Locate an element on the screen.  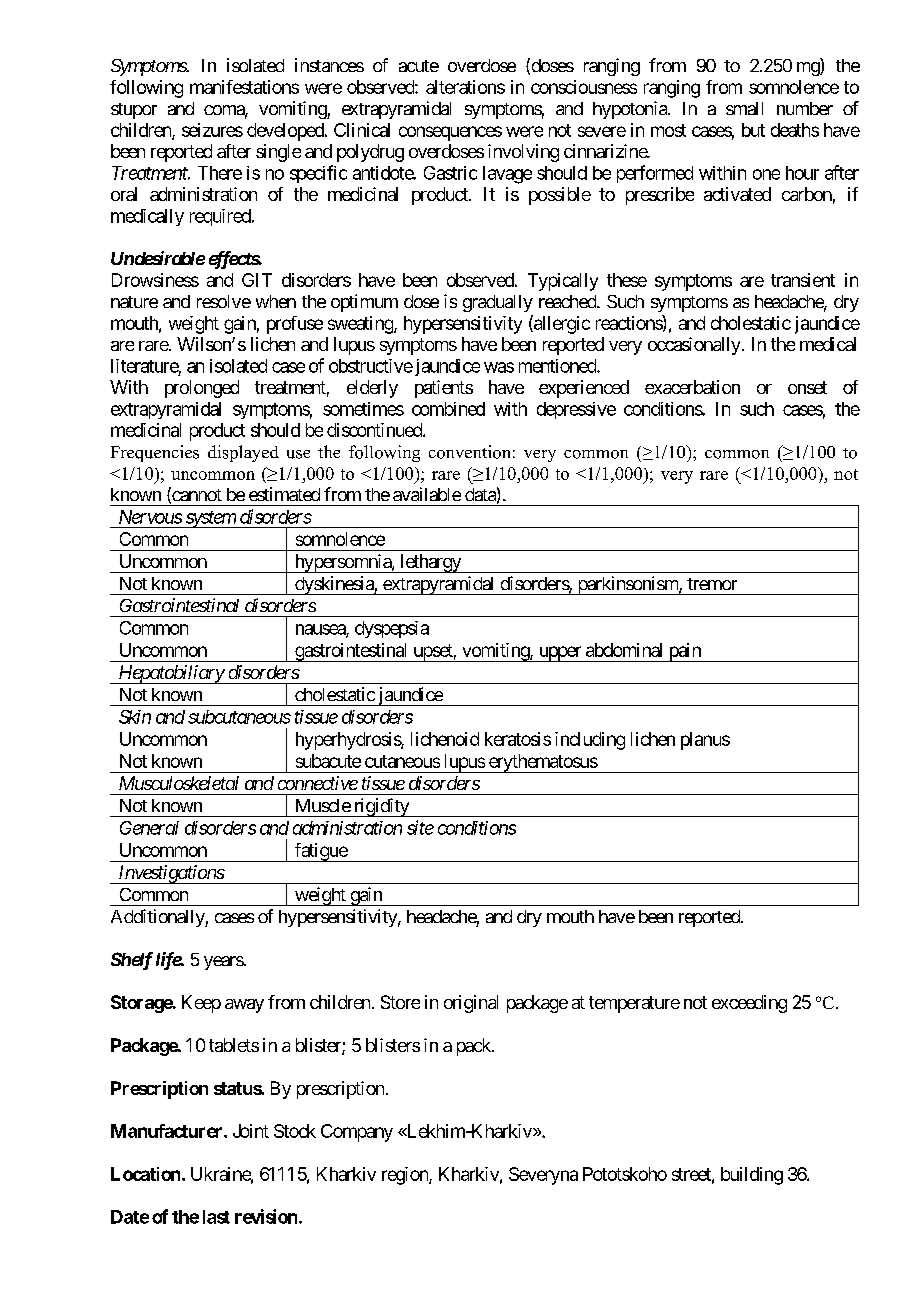
tremor is located at coordinates (712, 584).
